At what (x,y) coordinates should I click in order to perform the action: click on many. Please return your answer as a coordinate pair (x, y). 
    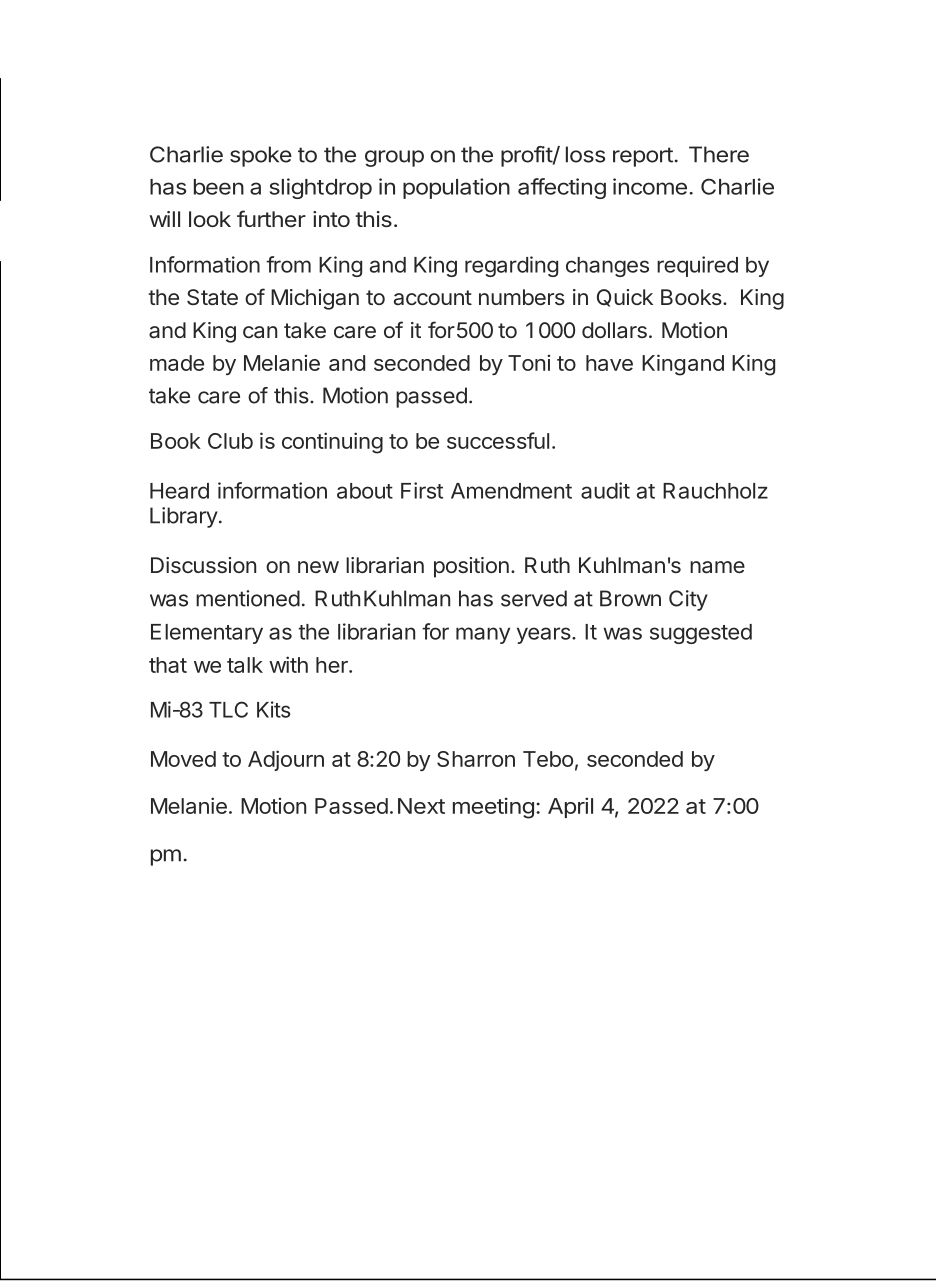
    Looking at the image, I should click on (483, 635).
